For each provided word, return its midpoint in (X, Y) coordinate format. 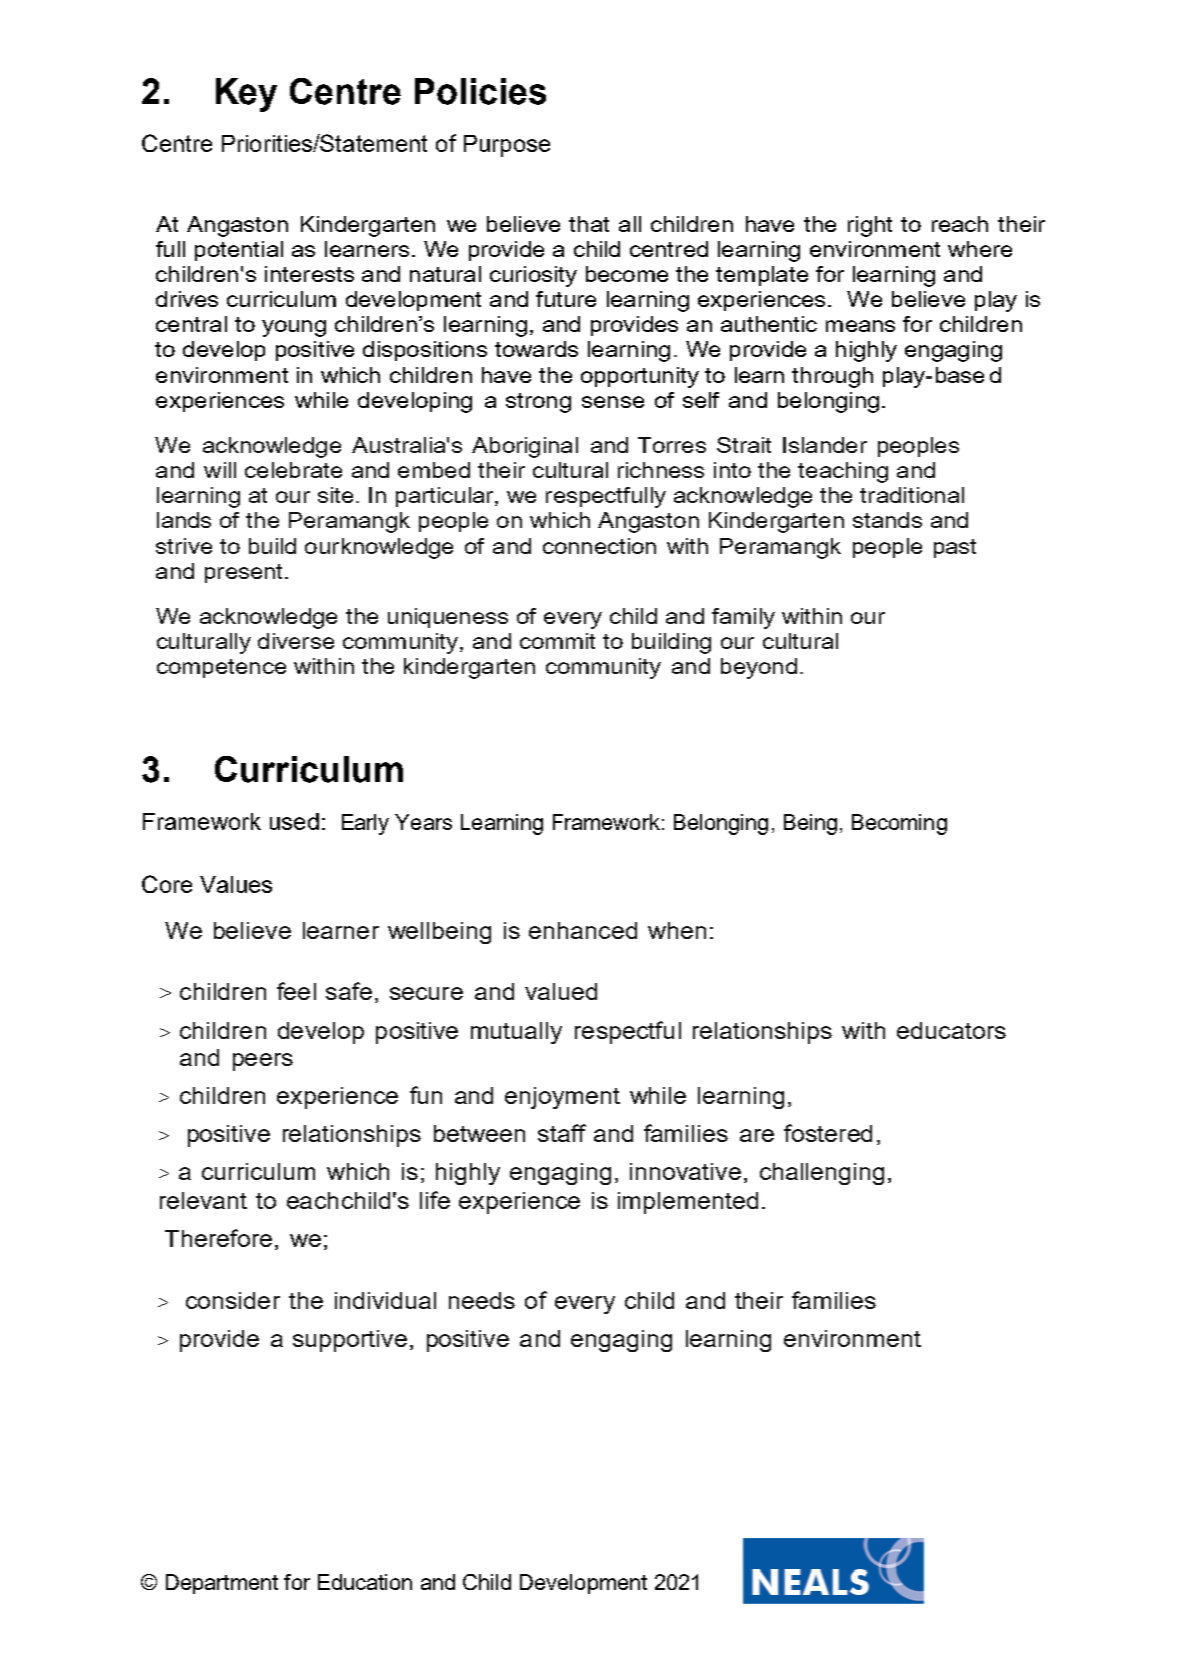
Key (246, 95)
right (870, 226)
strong (538, 403)
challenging (822, 1174)
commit (557, 641)
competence (221, 668)
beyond (759, 668)
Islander (825, 445)
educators (951, 1030)
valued (561, 991)
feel (296, 991)
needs (482, 1300)
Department (222, 1584)
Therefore (218, 1238)
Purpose (507, 146)
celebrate (293, 470)
